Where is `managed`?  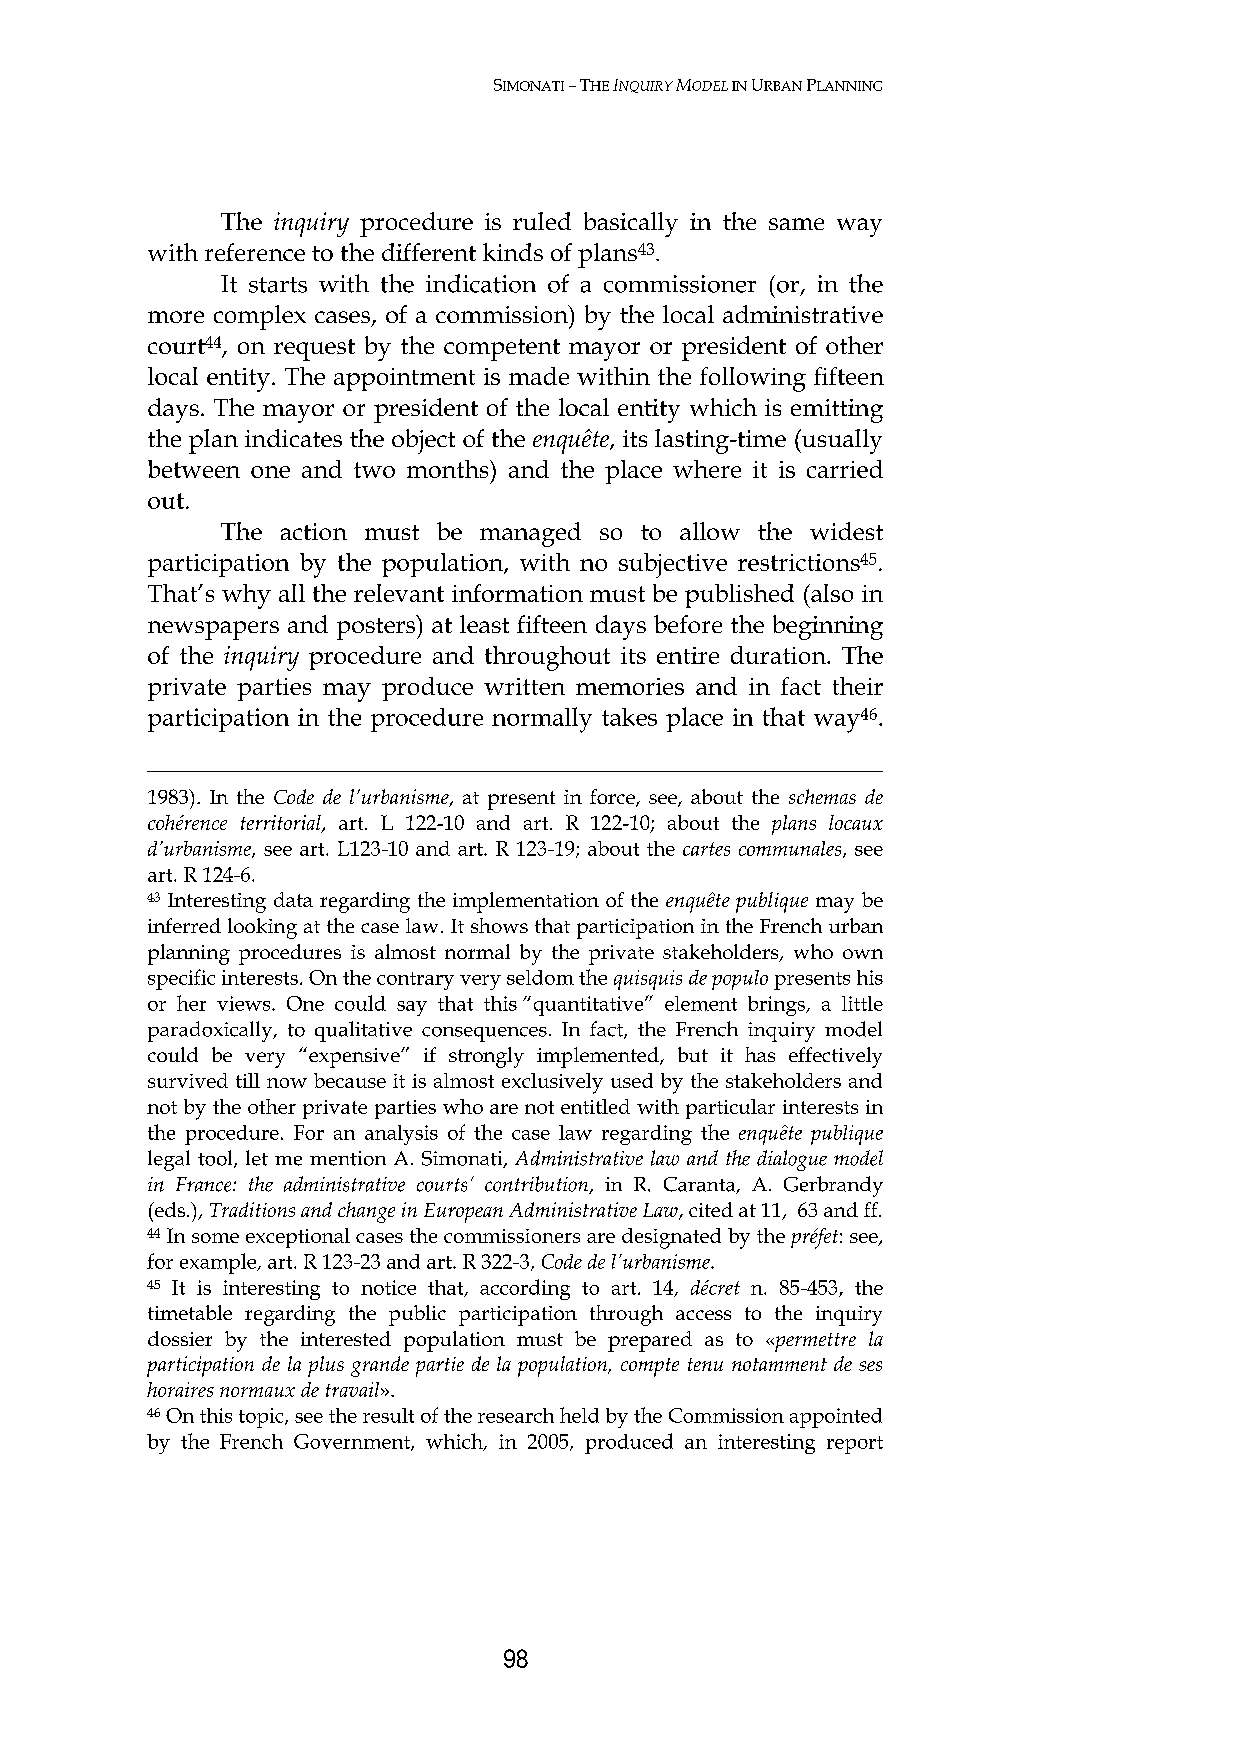 managed is located at coordinates (530, 534).
